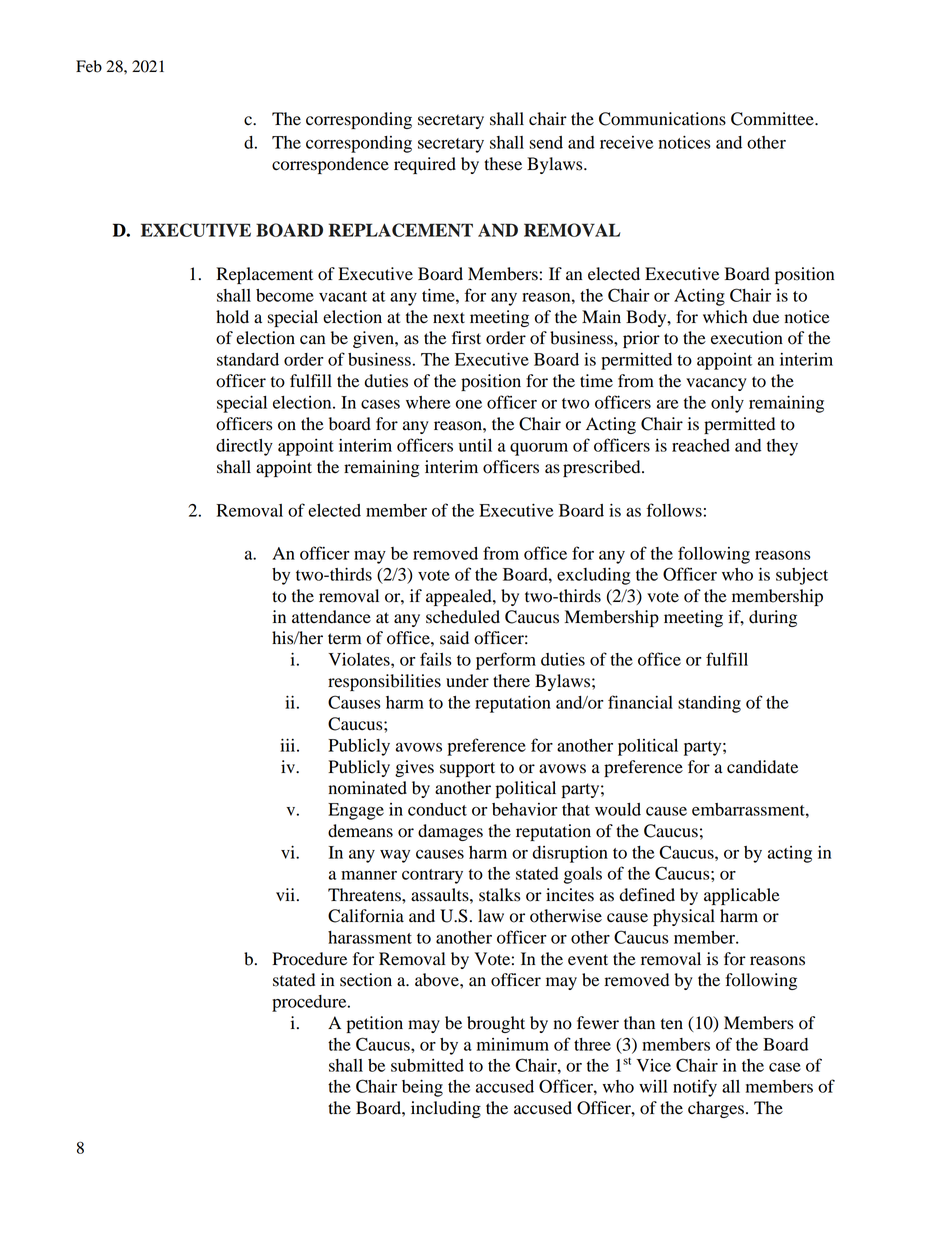 This screenshot has height=1233, width=952. I want to click on damages, so click(450, 832).
